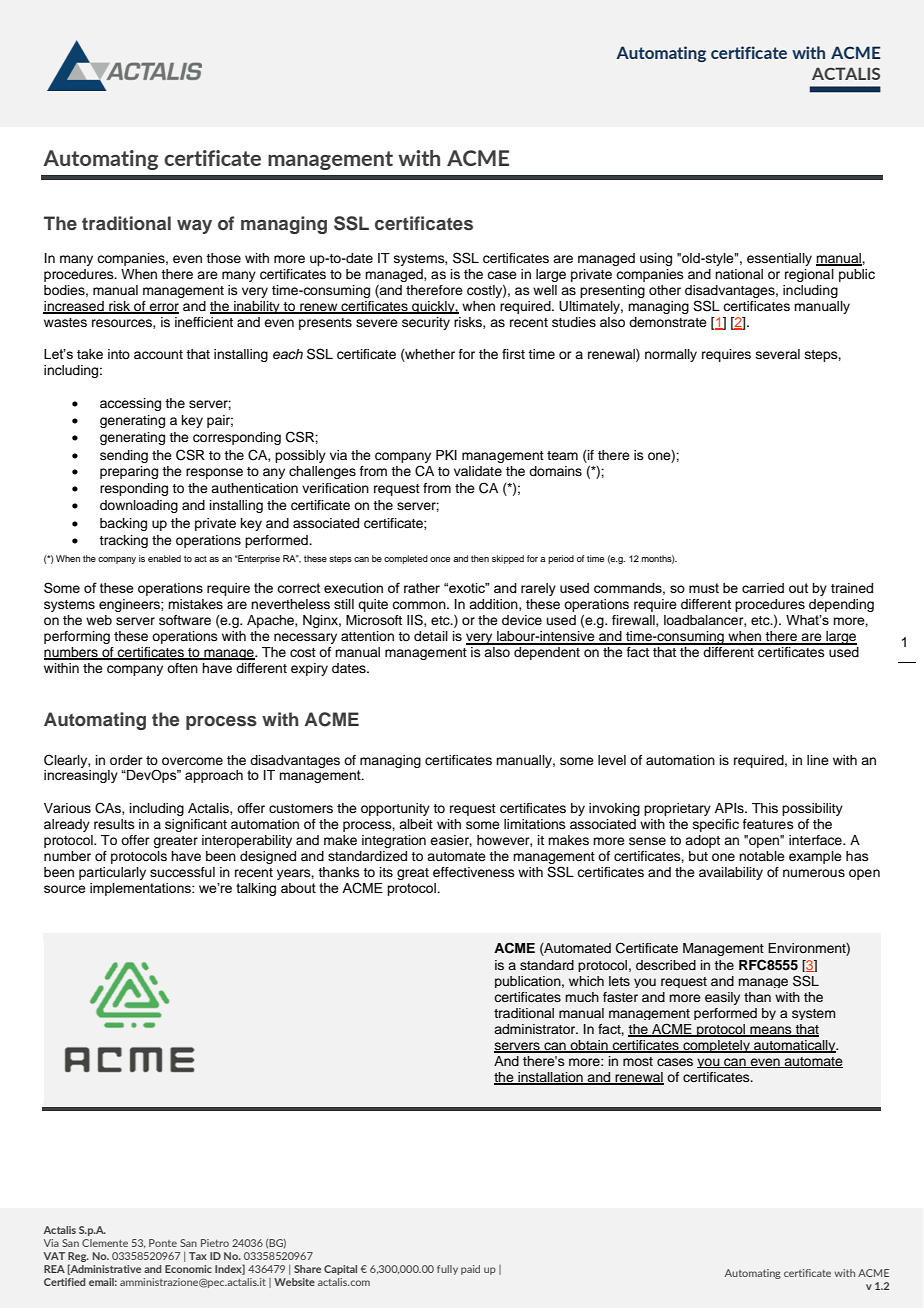 The height and width of the screenshot is (1308, 924). What do you see at coordinates (470, 1270) in the screenshot?
I see `paid` at bounding box center [470, 1270].
